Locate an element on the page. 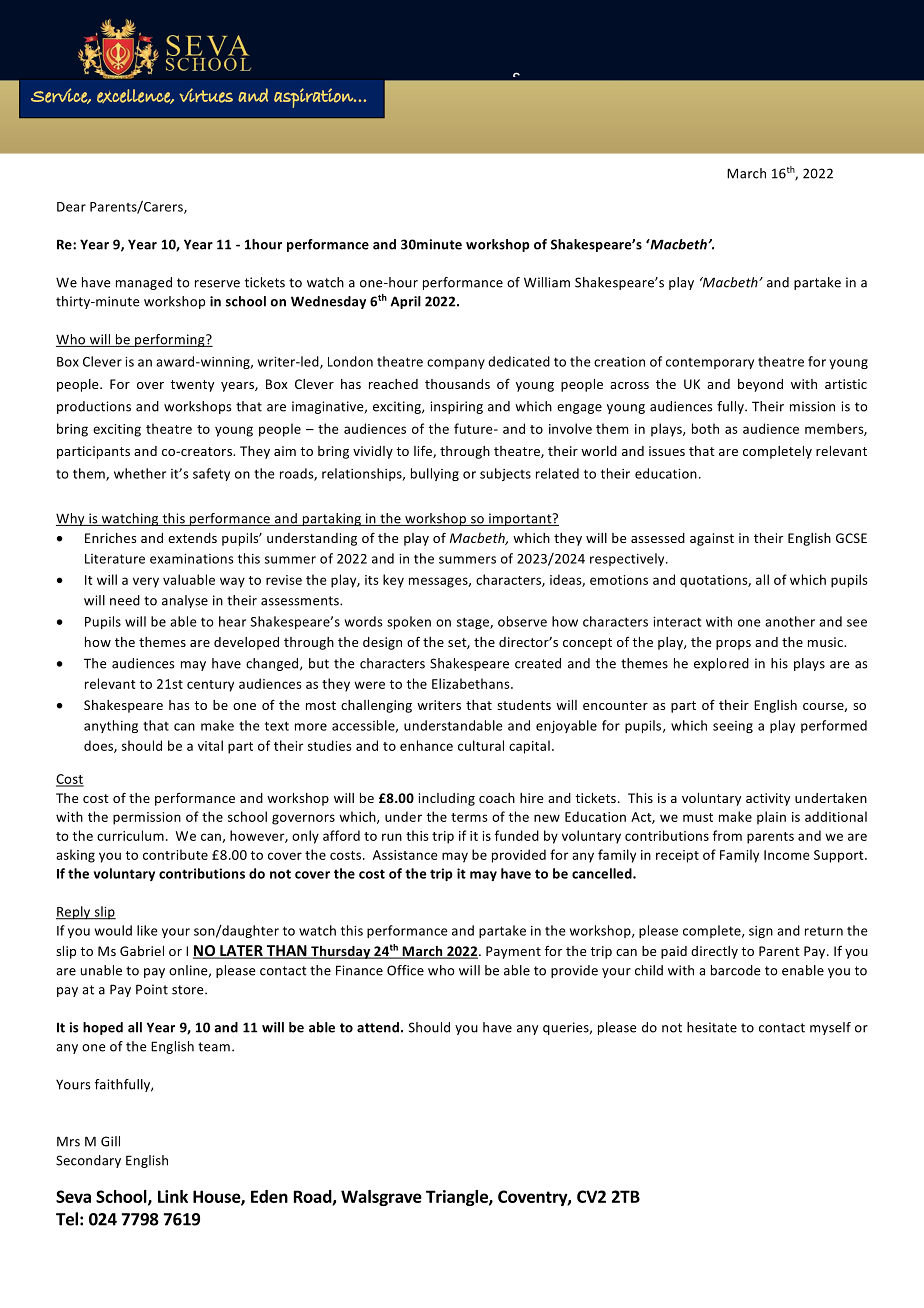  Triangle is located at coordinates (458, 1198).
